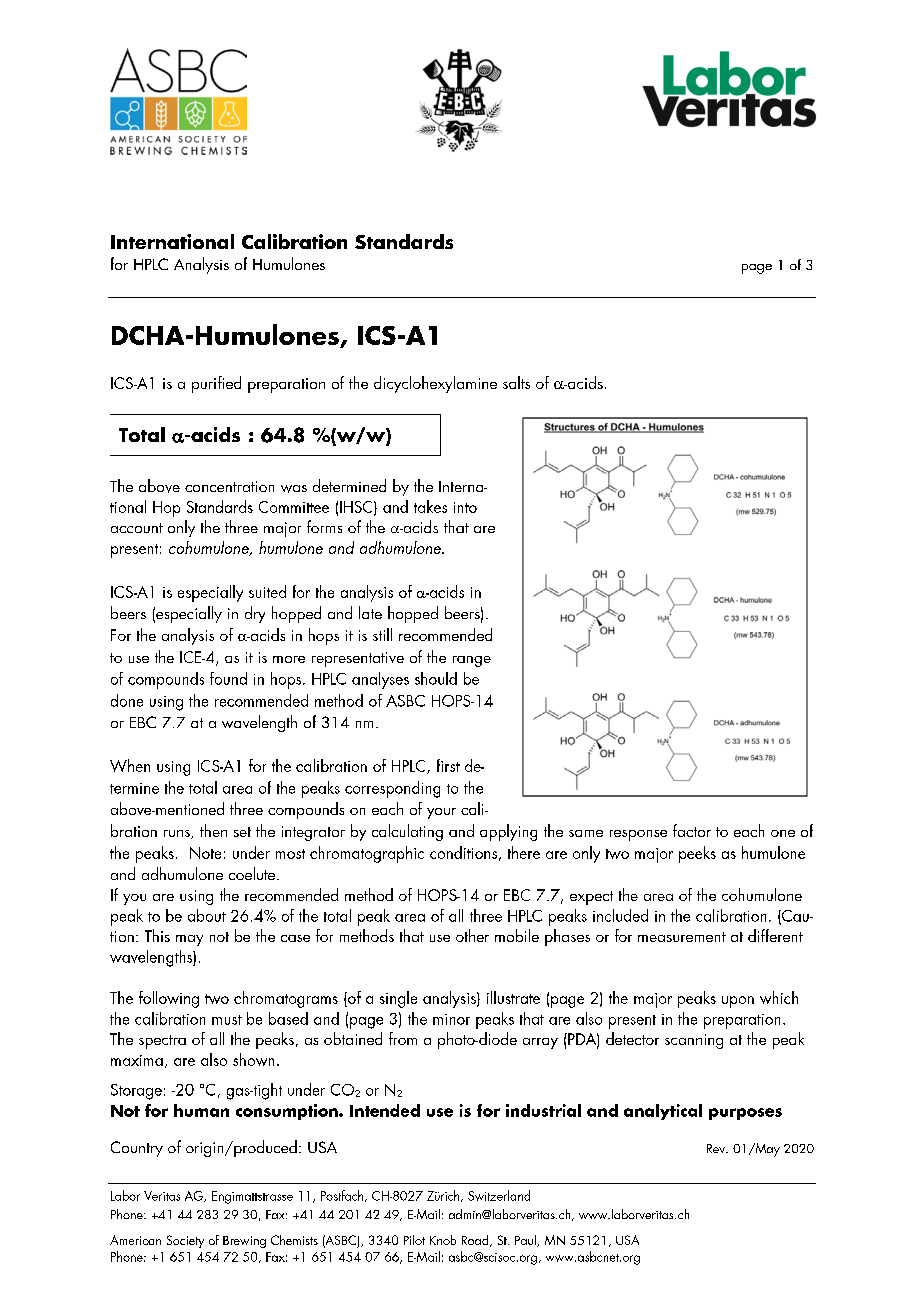 Image resolution: width=924 pixels, height=1308 pixels. Describe the element at coordinates (465, 507) in the page. I see `into` at that location.
